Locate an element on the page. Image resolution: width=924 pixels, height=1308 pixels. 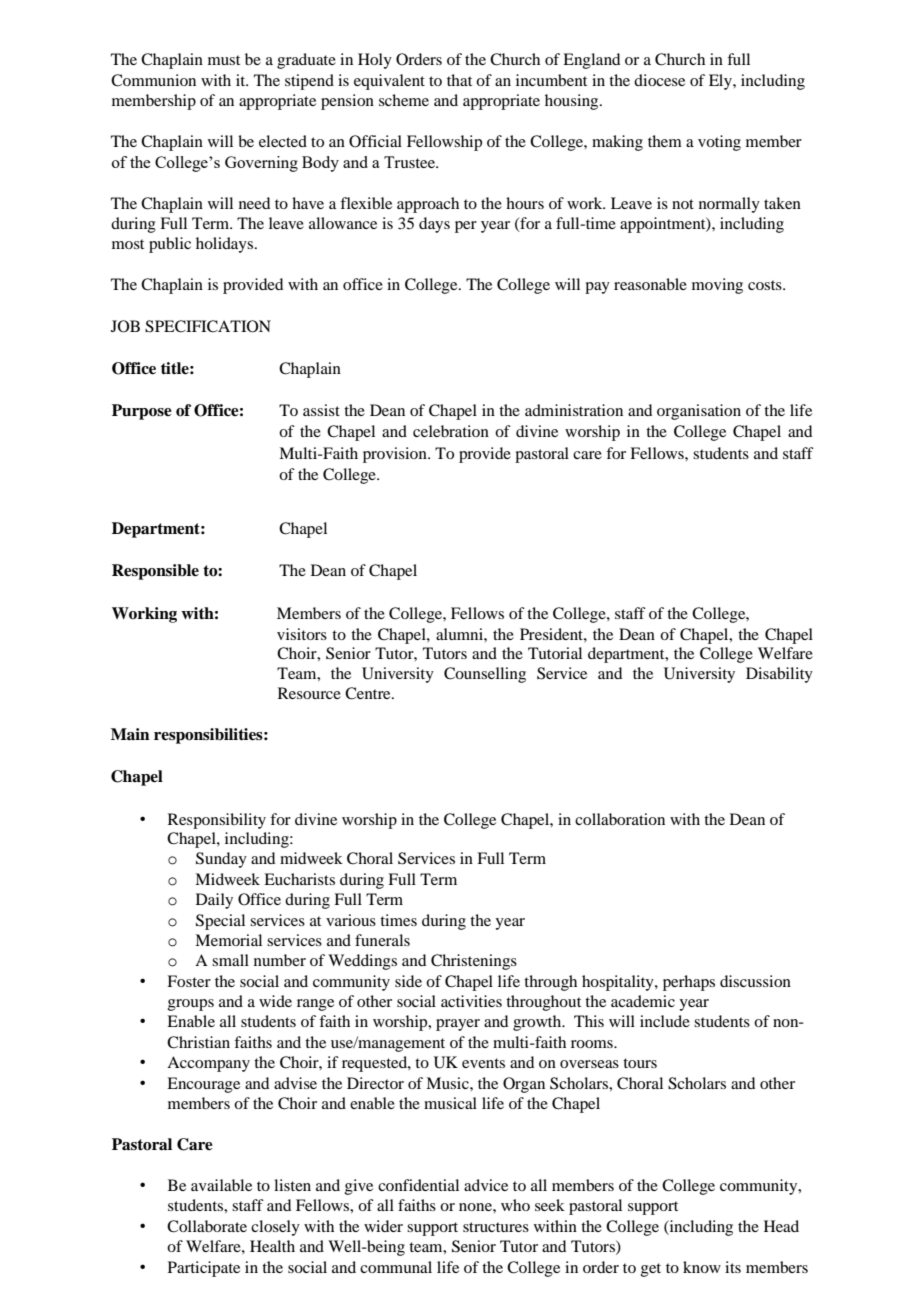
that is located at coordinates (459, 80).
